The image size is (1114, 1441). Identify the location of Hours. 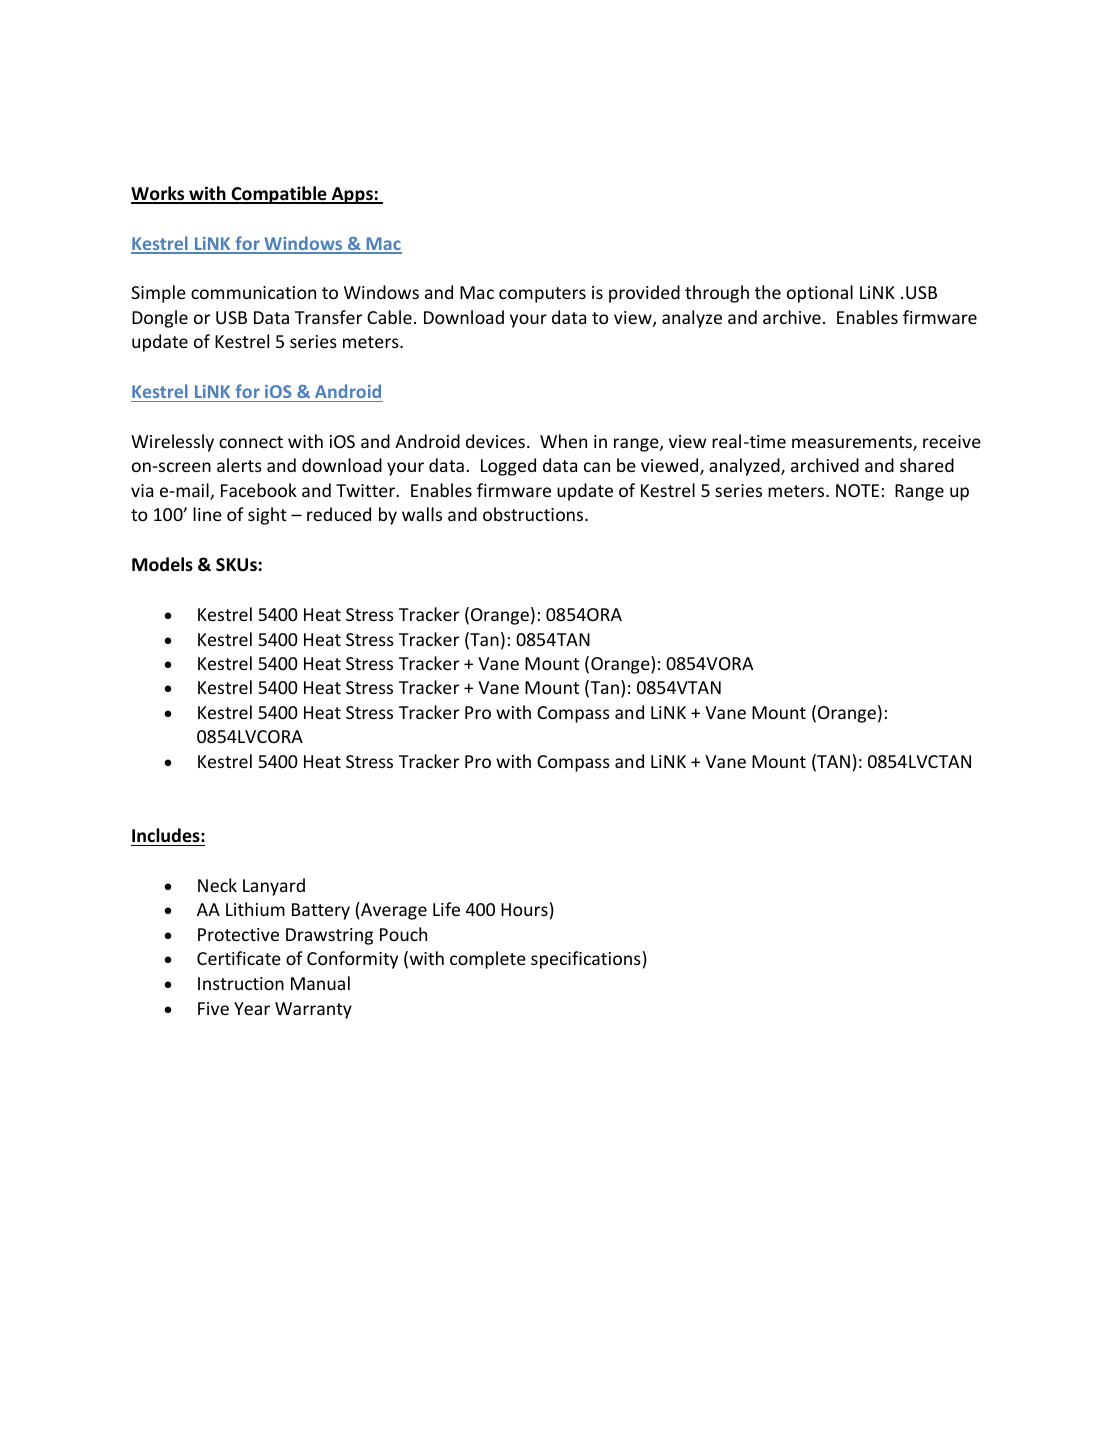
(524, 909).
